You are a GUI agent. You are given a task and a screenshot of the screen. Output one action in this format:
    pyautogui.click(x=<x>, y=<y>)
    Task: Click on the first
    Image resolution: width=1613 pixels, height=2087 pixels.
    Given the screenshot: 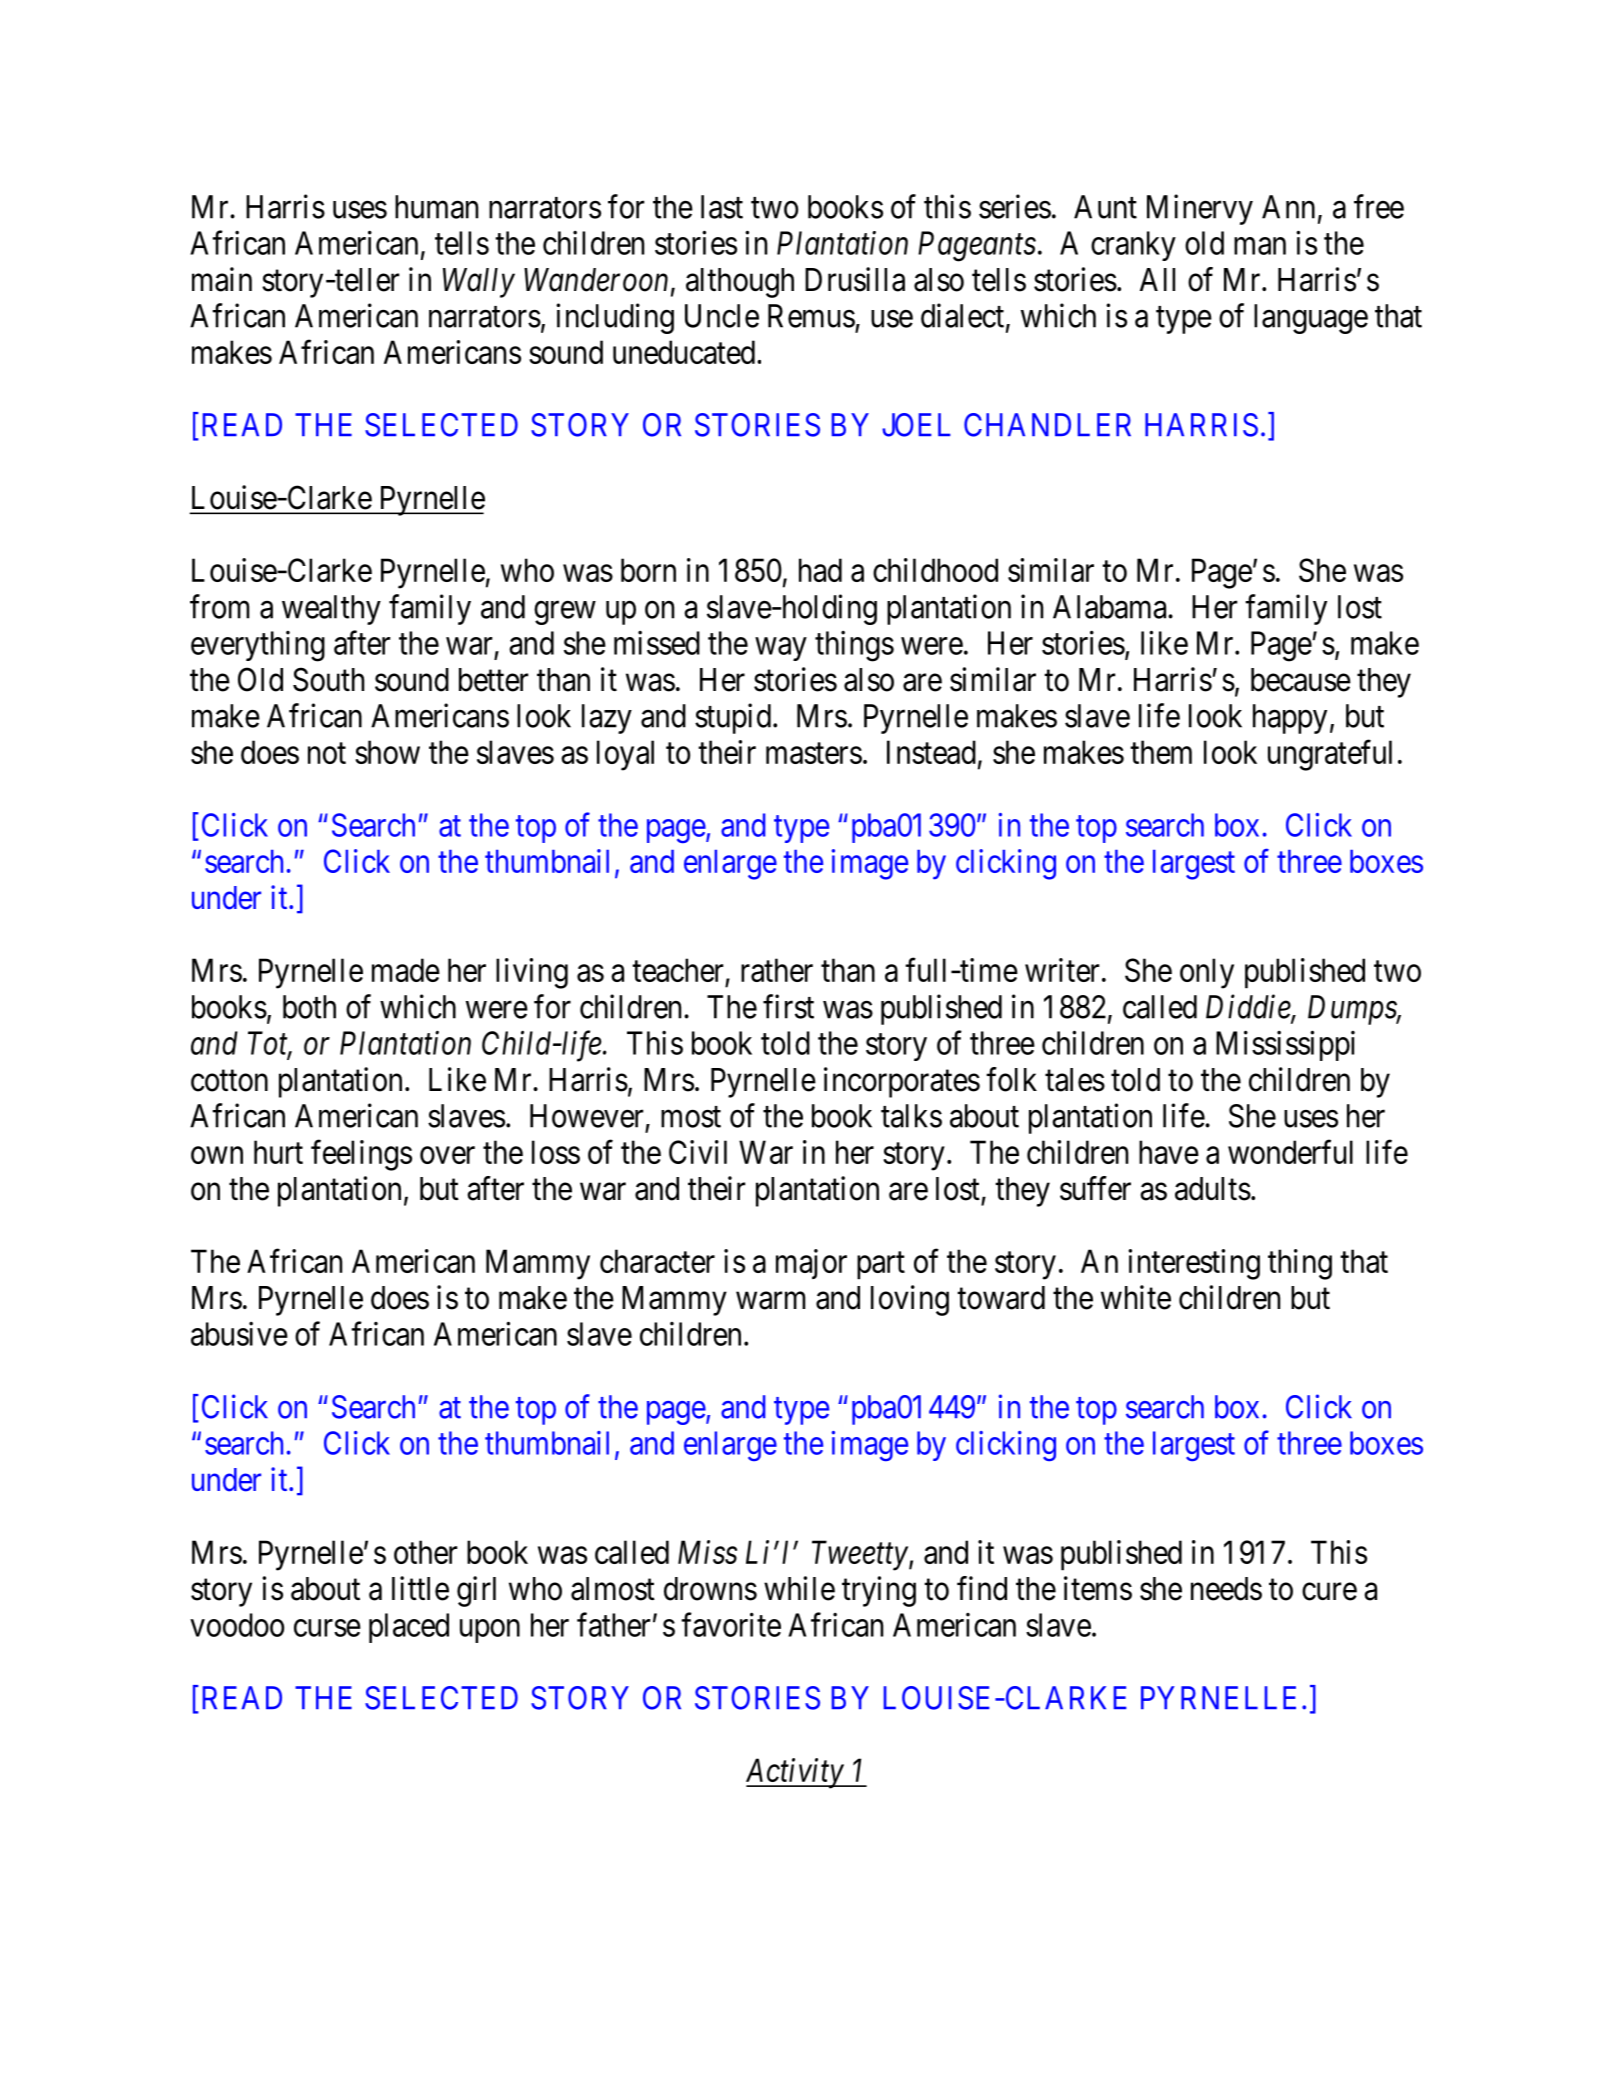 What is the action you would take?
    pyautogui.click(x=788, y=1006)
